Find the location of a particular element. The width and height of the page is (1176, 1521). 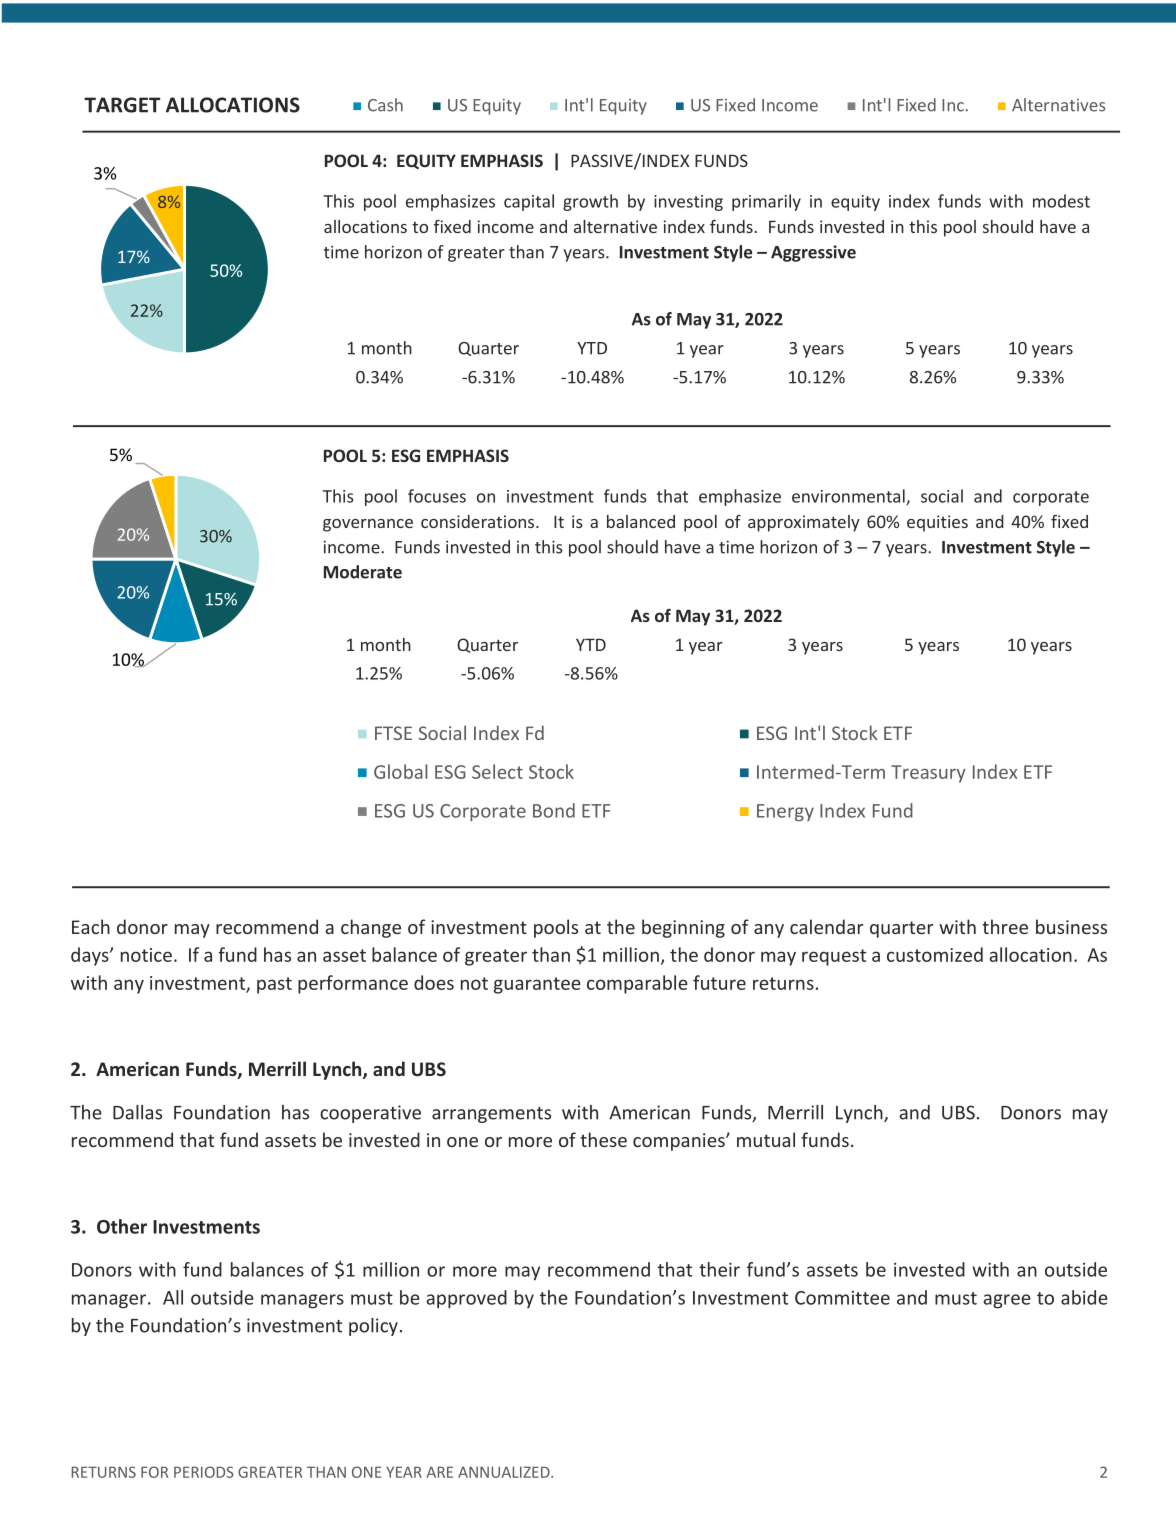

Bond is located at coordinates (554, 810).
